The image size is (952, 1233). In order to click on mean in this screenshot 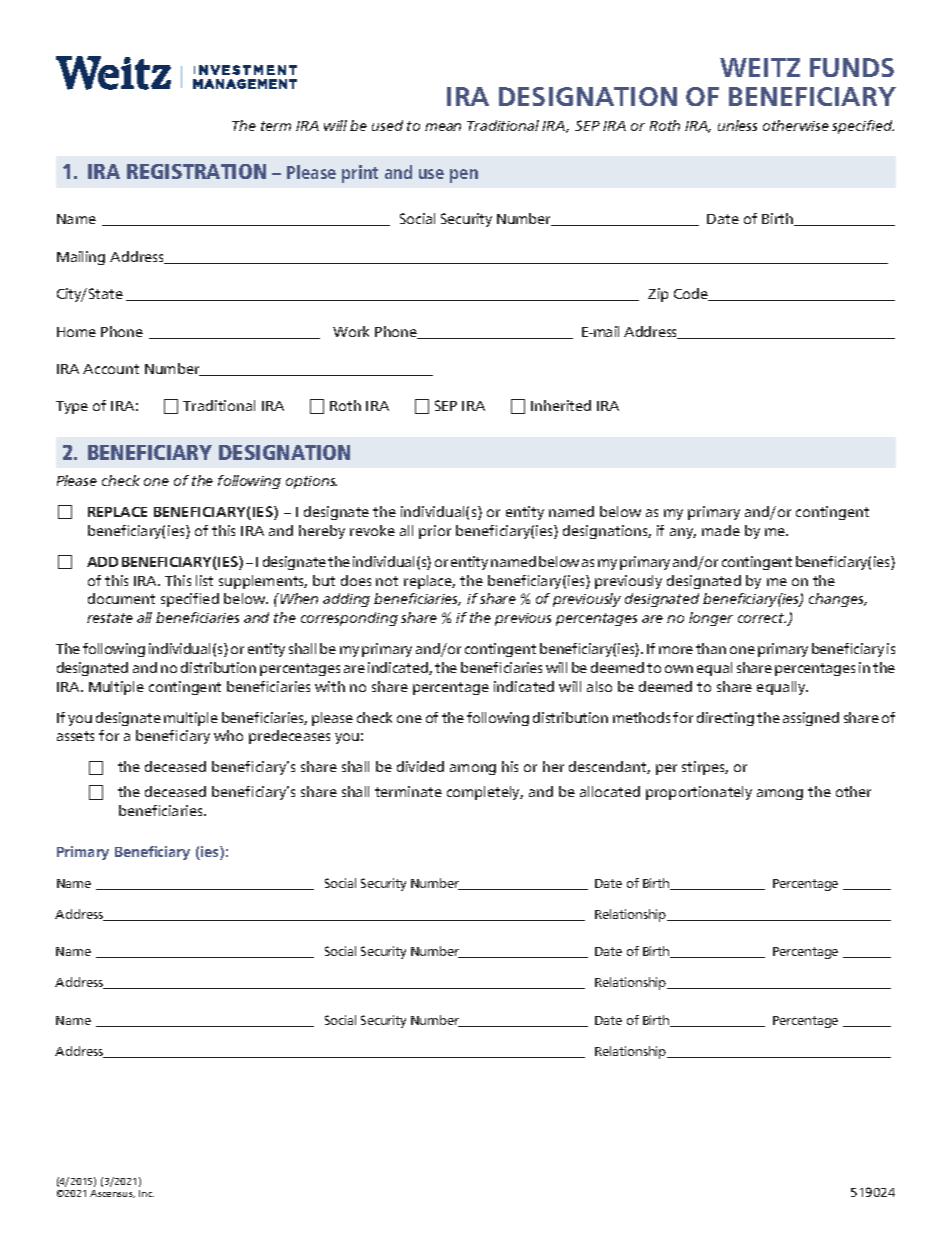, I will do `click(443, 127)`.
